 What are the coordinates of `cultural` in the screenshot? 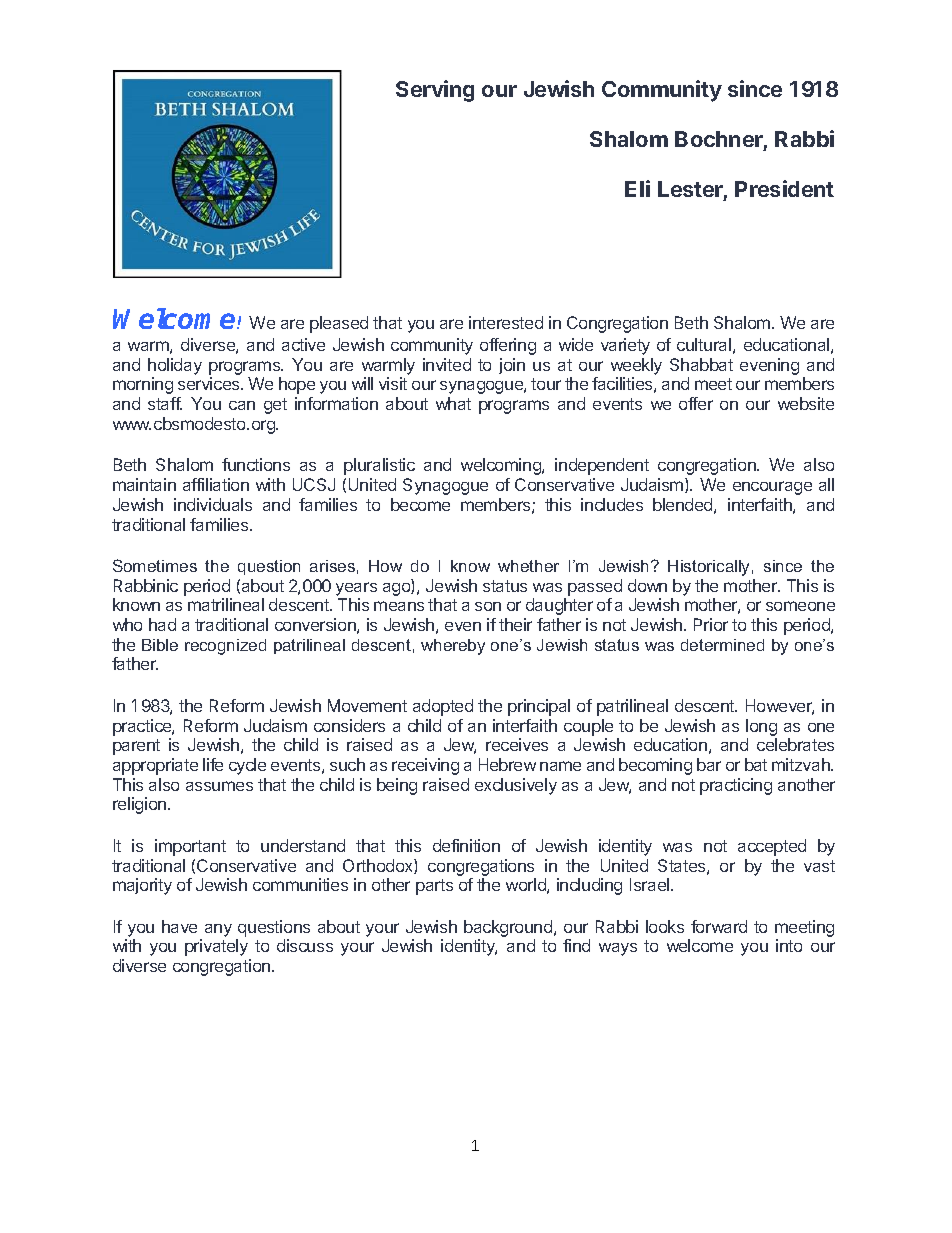 It's located at (704, 344).
